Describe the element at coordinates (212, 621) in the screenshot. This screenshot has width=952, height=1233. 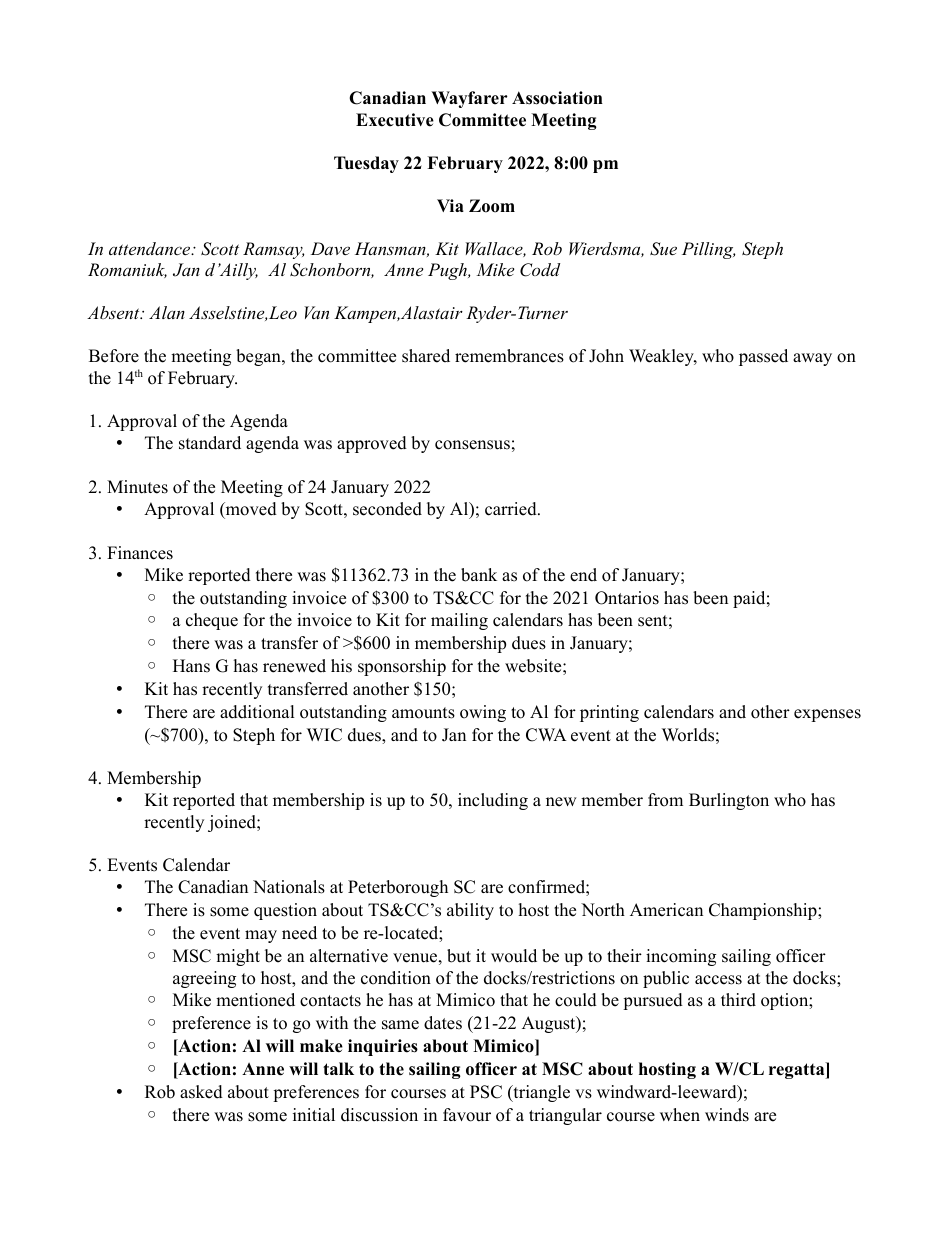
I see `cheque` at that location.
